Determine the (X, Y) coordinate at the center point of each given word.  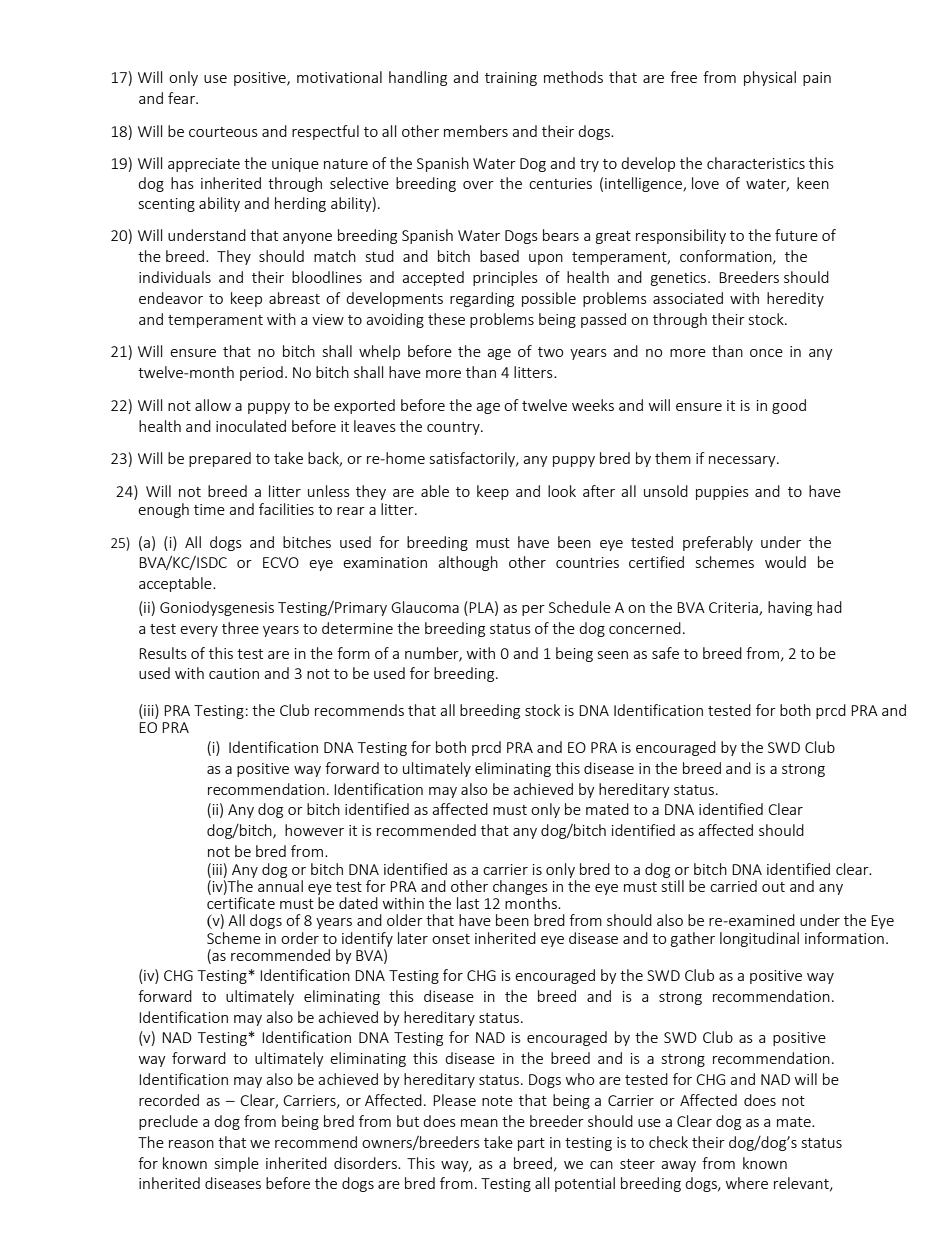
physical (770, 78)
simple (237, 1164)
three (240, 628)
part (531, 1144)
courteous (223, 132)
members (476, 131)
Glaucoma (425, 607)
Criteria (734, 609)
